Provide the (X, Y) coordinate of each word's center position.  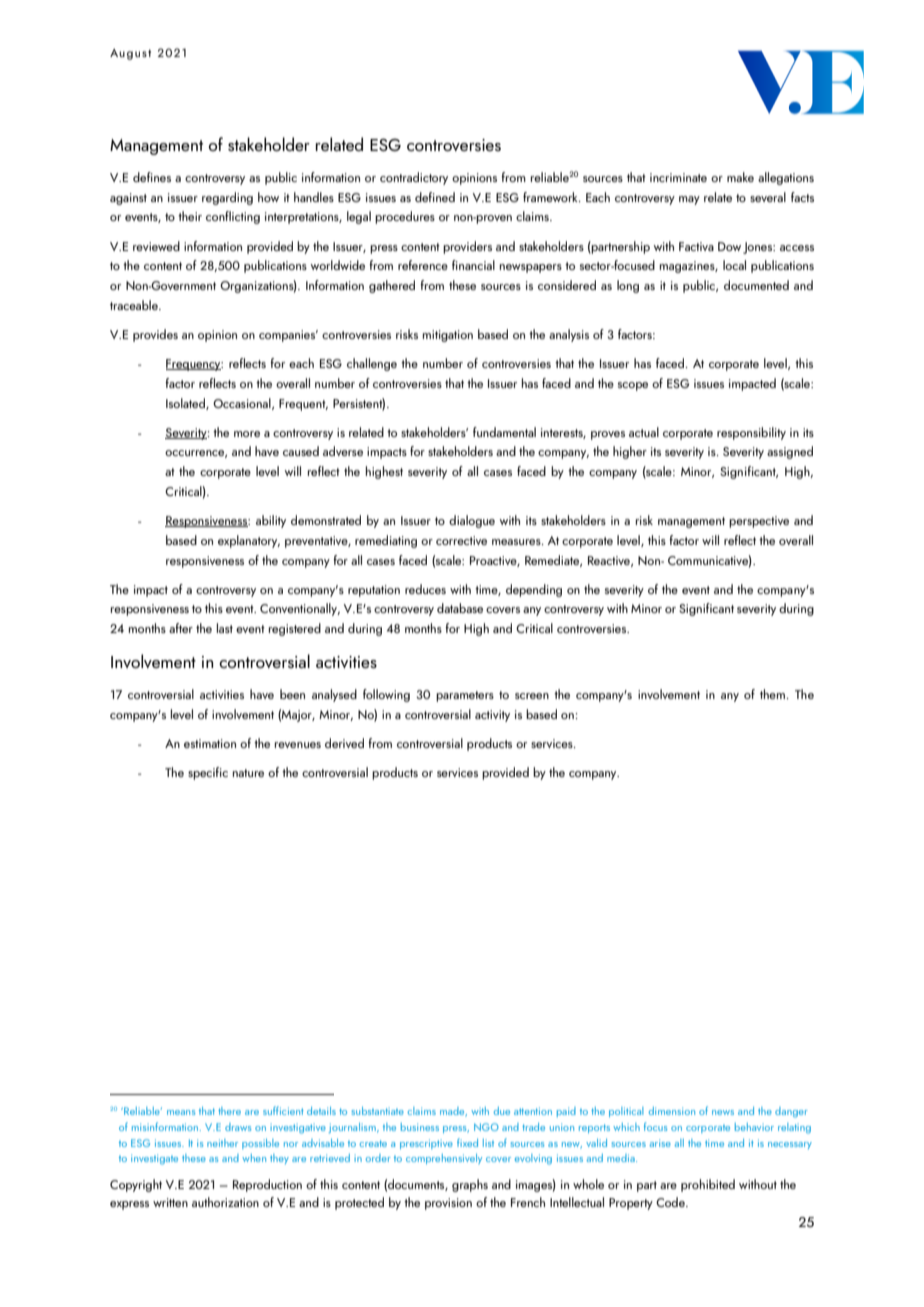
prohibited (708, 1185)
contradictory (414, 178)
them (773, 694)
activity (492, 716)
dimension (672, 1111)
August (130, 54)
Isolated (186, 404)
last (225, 628)
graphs (470, 1185)
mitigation (448, 336)
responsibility (751, 433)
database (460, 608)
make (740, 177)
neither (222, 1143)
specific (208, 773)
